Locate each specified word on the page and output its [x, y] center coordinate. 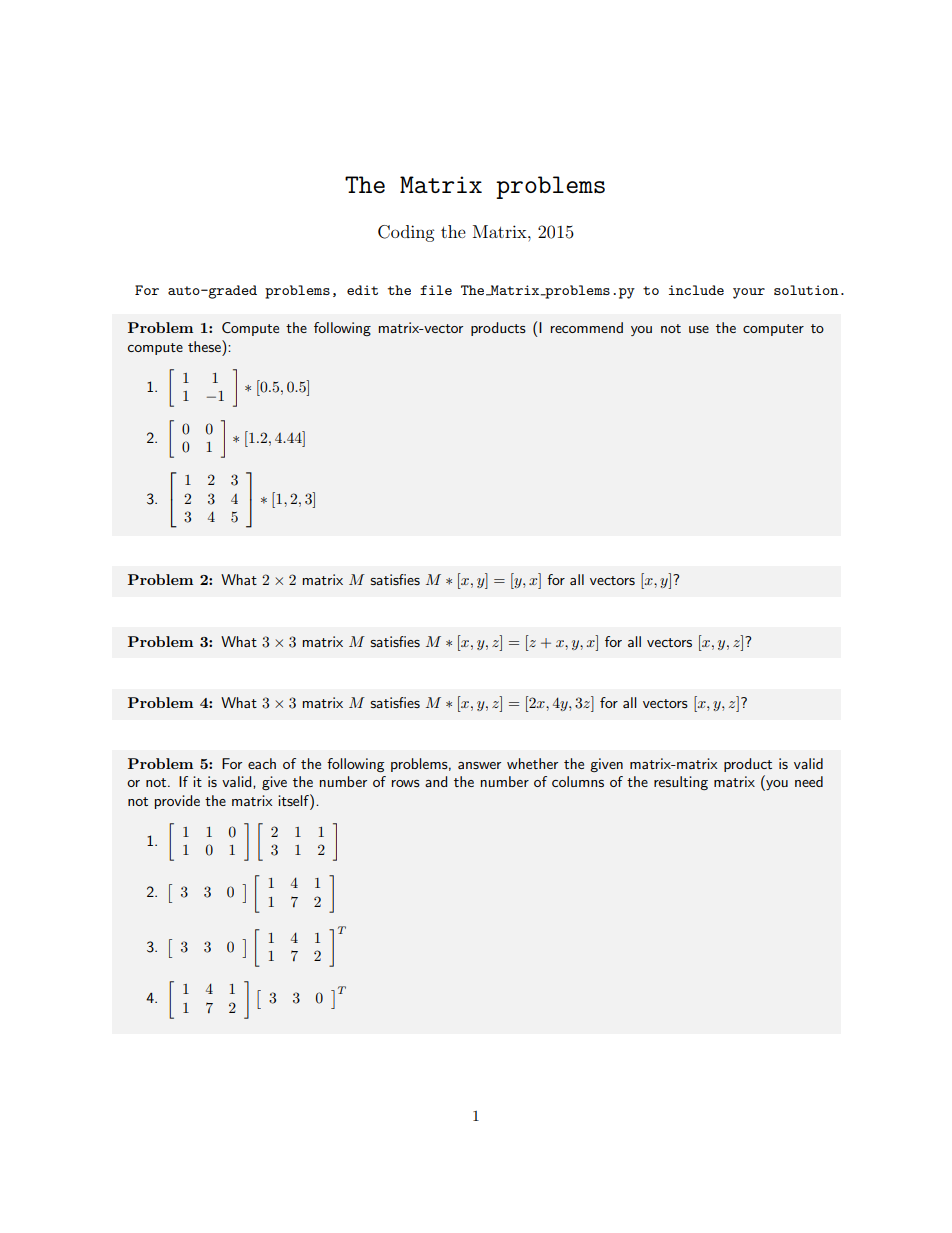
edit [362, 290]
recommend [587, 327]
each [262, 763]
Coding [406, 233]
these [205, 346]
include [696, 290]
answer [479, 765]
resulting [681, 783]
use [699, 329]
